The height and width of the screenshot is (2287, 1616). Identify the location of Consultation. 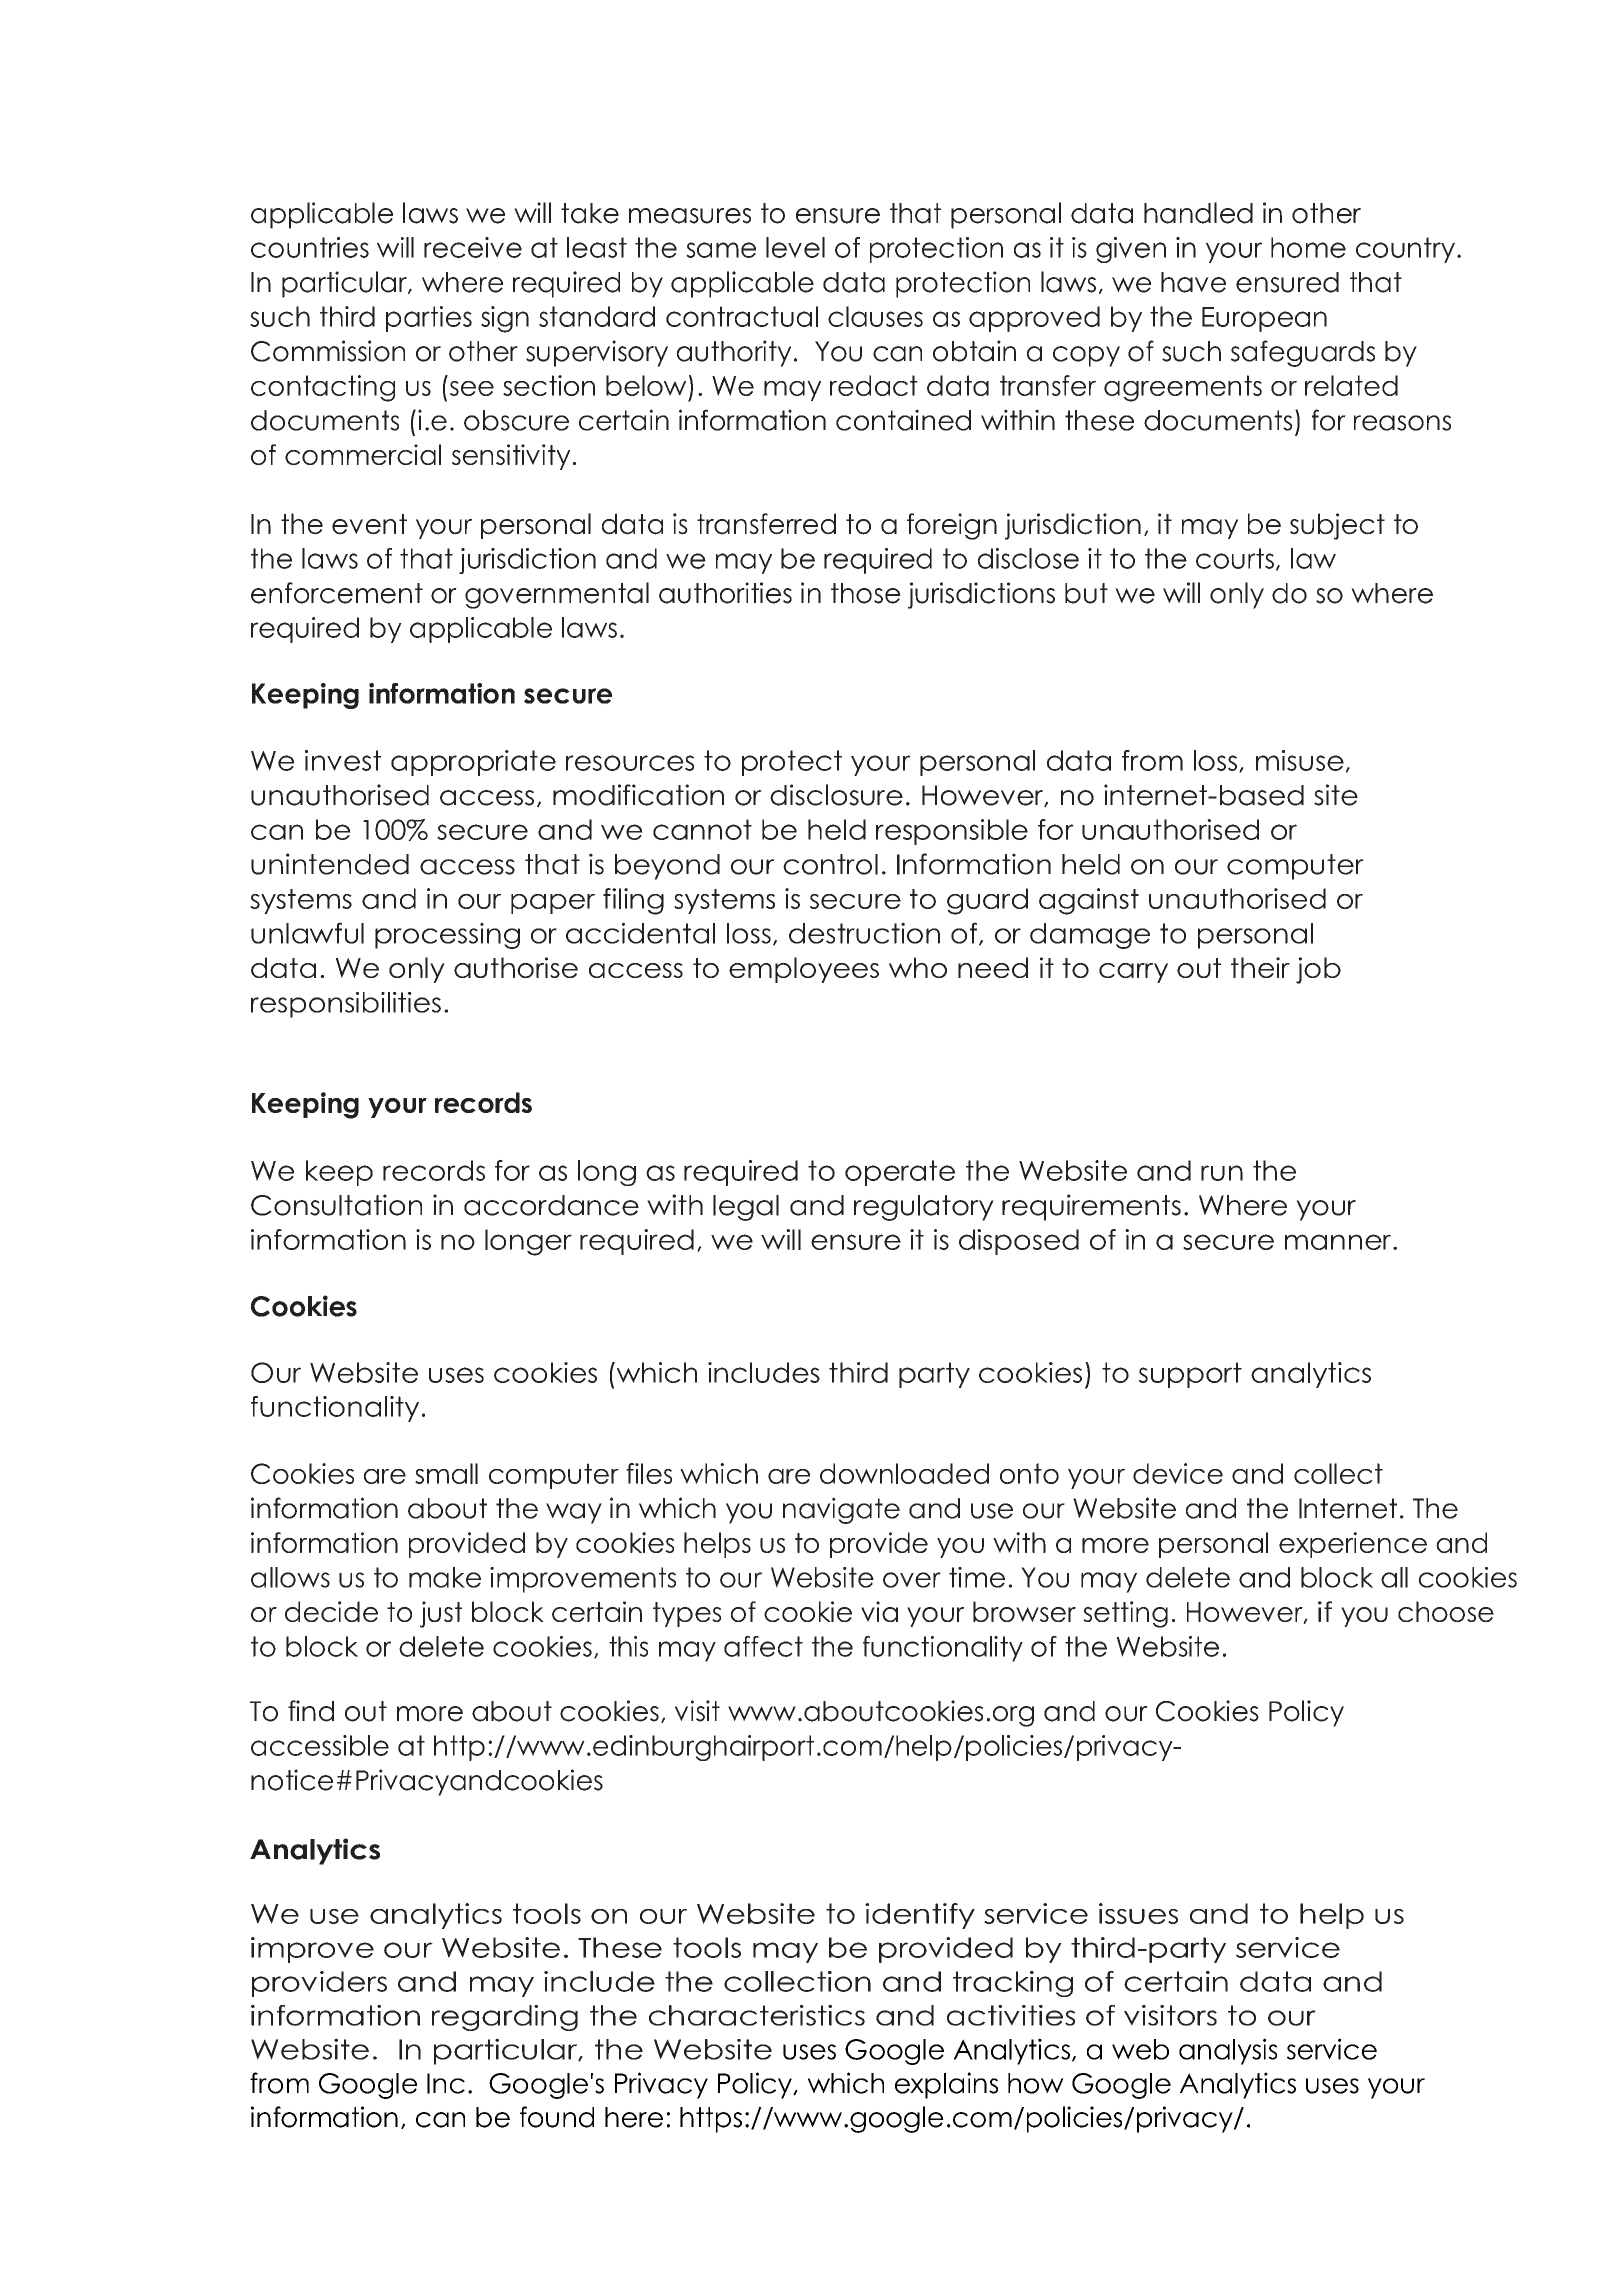
(336, 1205).
